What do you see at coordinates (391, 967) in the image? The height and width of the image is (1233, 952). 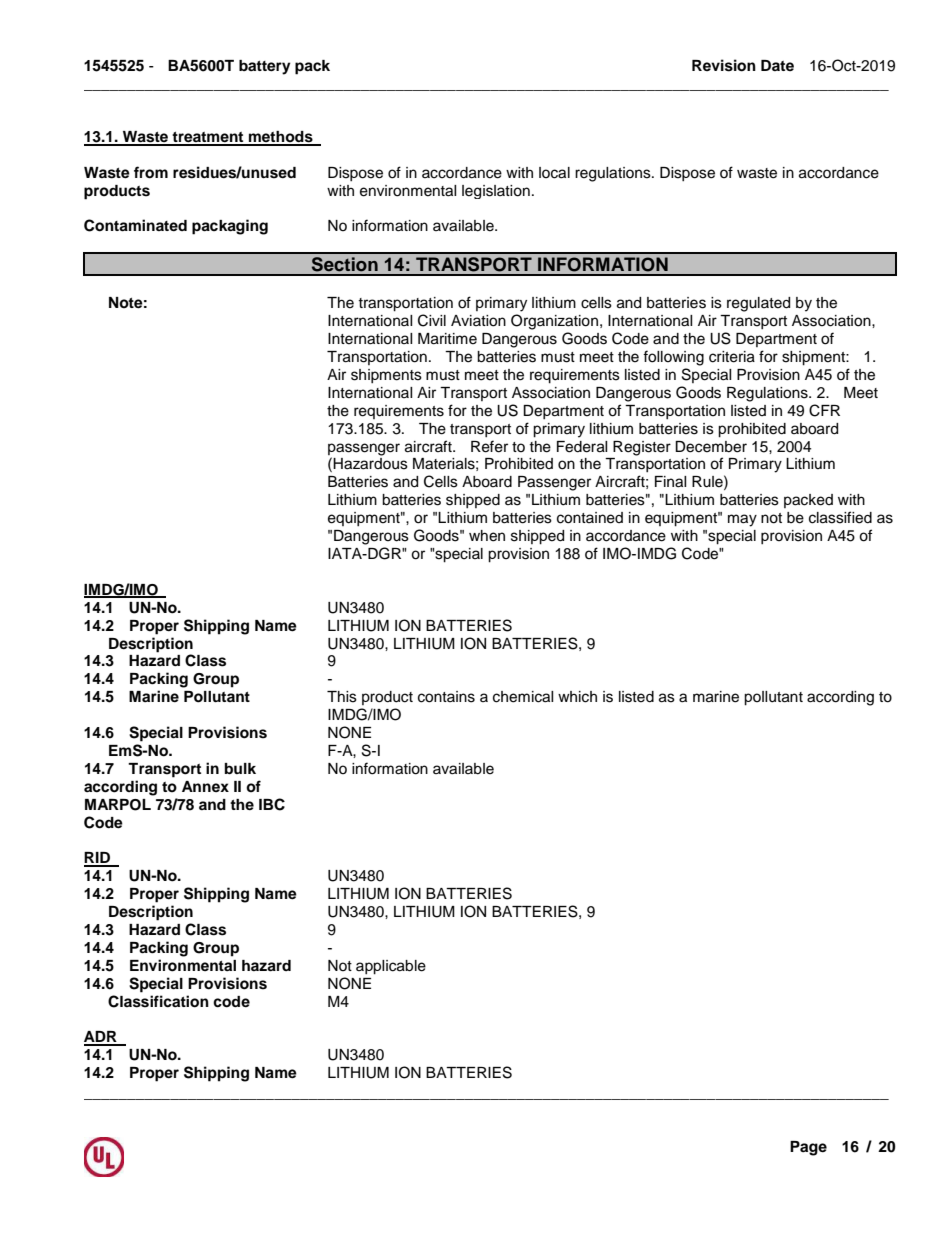 I see `applicable` at bounding box center [391, 967].
